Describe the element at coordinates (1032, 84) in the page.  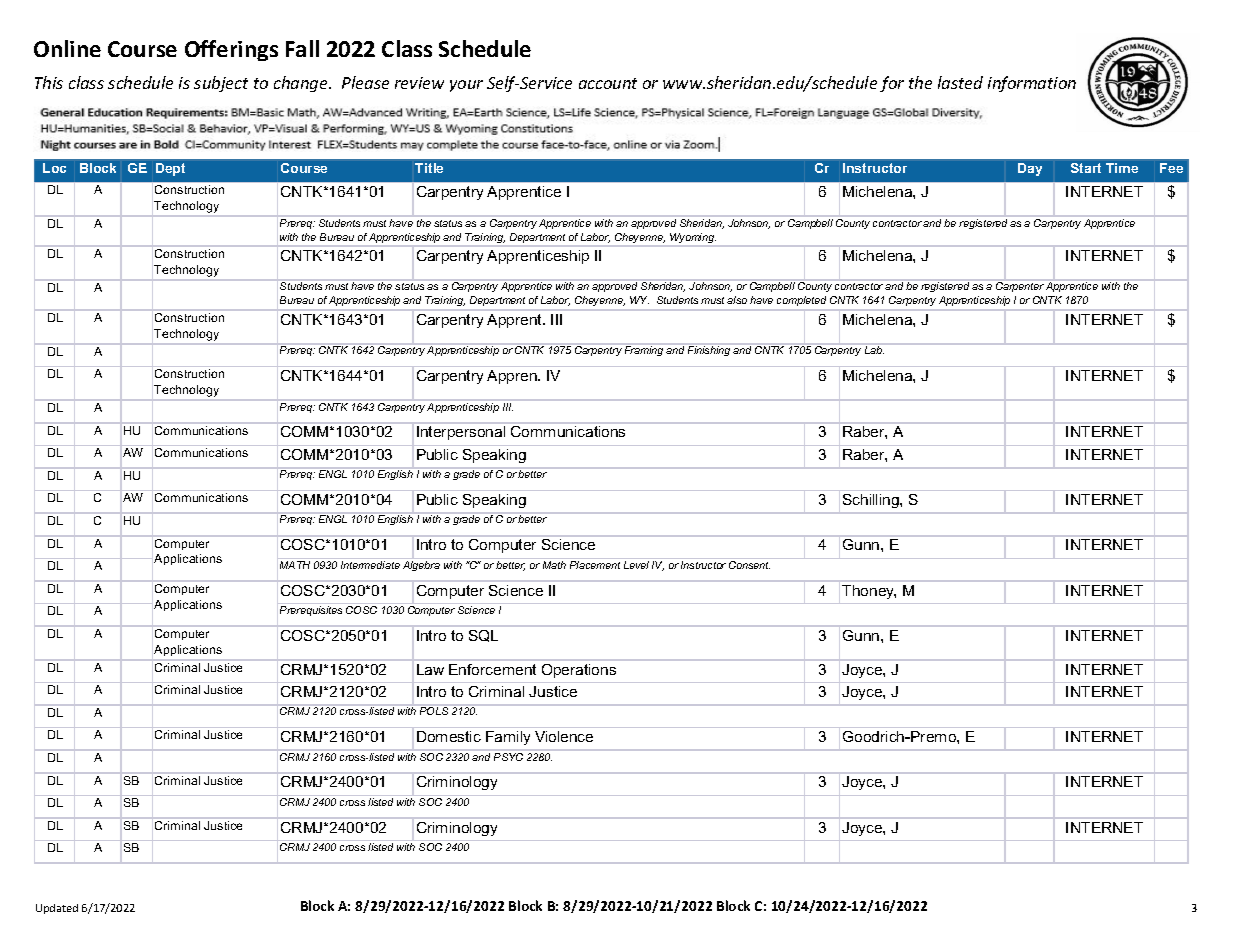
I see `information` at that location.
